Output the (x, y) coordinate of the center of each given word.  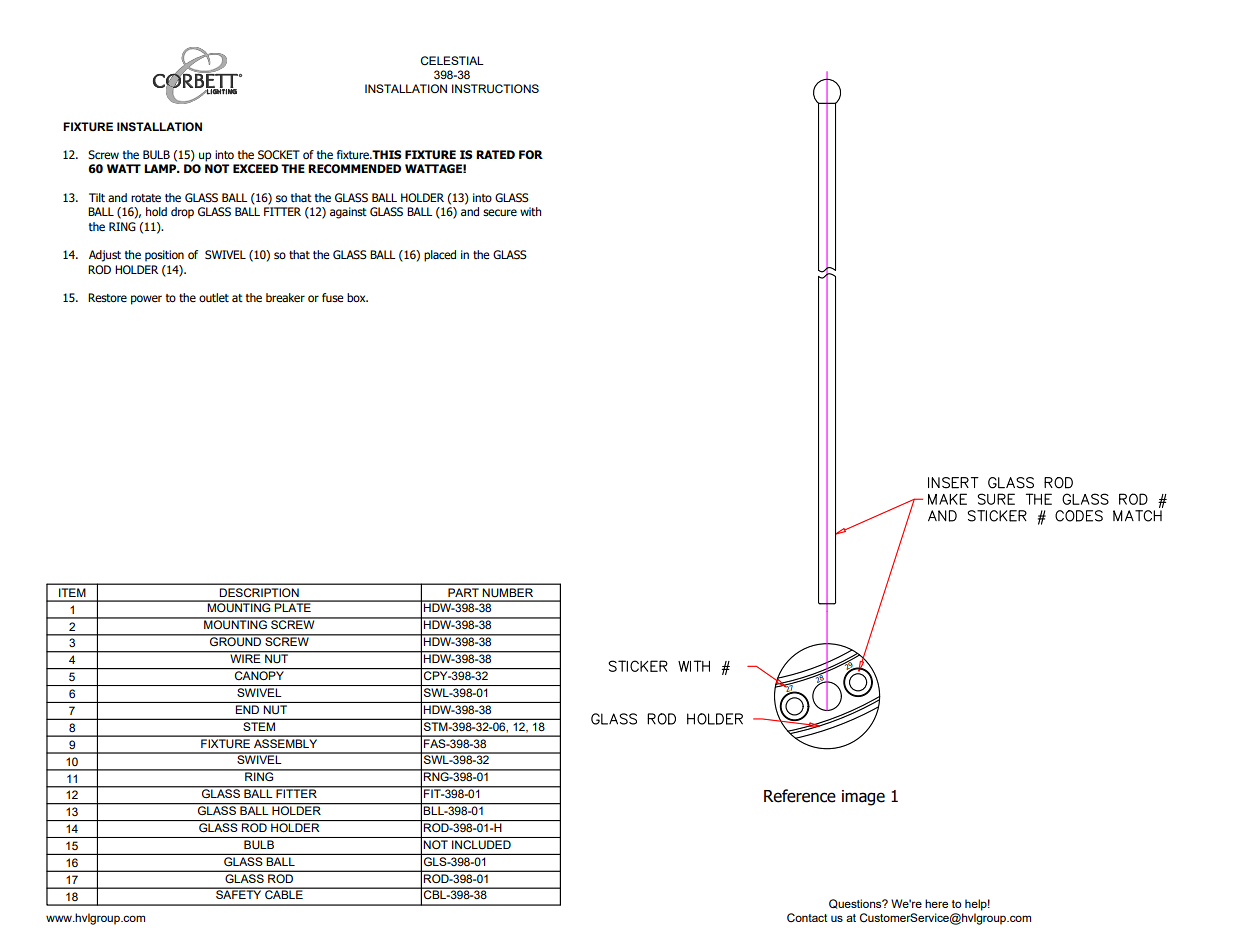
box (357, 297)
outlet (214, 297)
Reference (800, 796)
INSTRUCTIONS (495, 89)
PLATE (293, 606)
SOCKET (279, 155)
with (530, 211)
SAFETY (239, 893)
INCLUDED (481, 844)
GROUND (236, 641)
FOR (531, 154)
